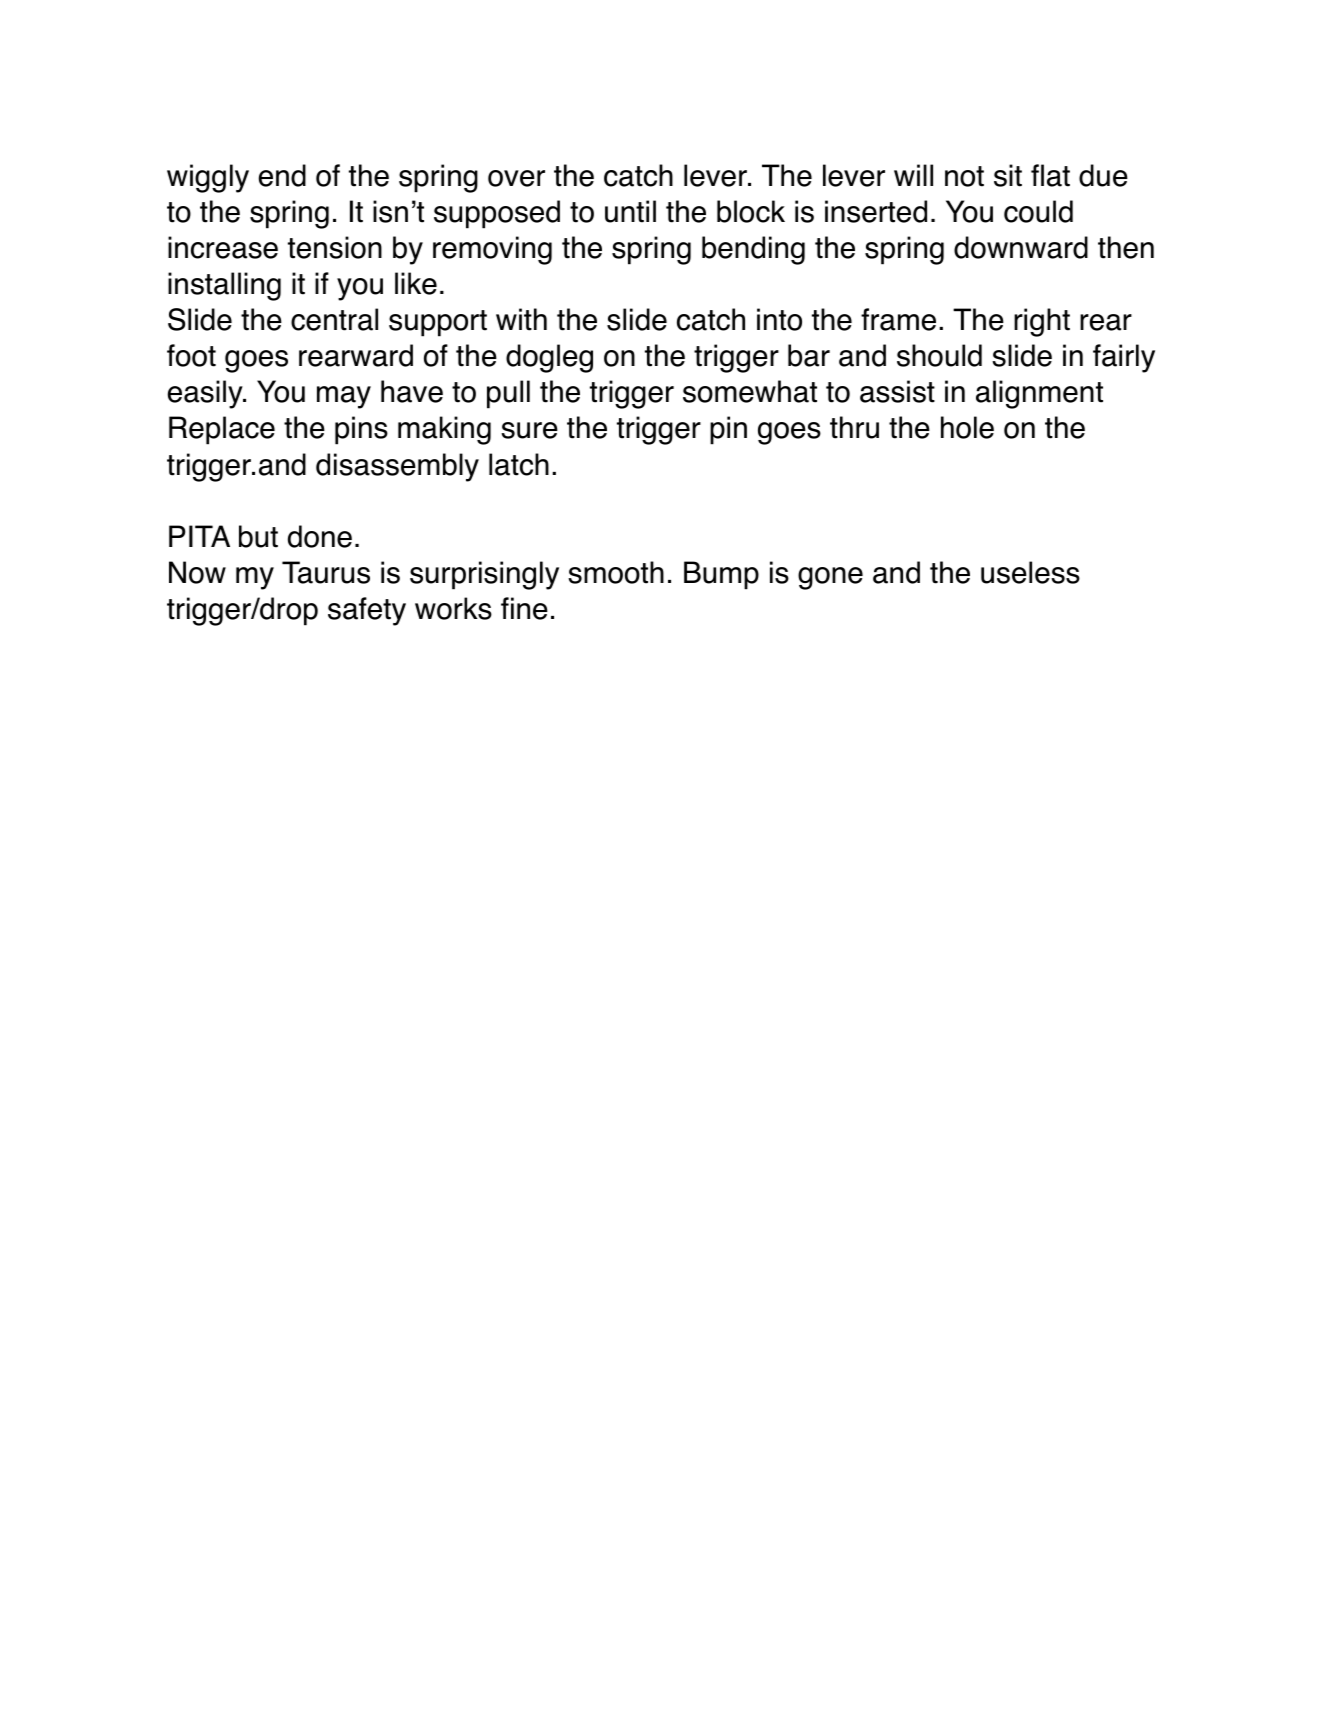 Image resolution: width=1328 pixels, height=1719 pixels. Describe the element at coordinates (630, 211) in the screenshot. I see `until` at that location.
